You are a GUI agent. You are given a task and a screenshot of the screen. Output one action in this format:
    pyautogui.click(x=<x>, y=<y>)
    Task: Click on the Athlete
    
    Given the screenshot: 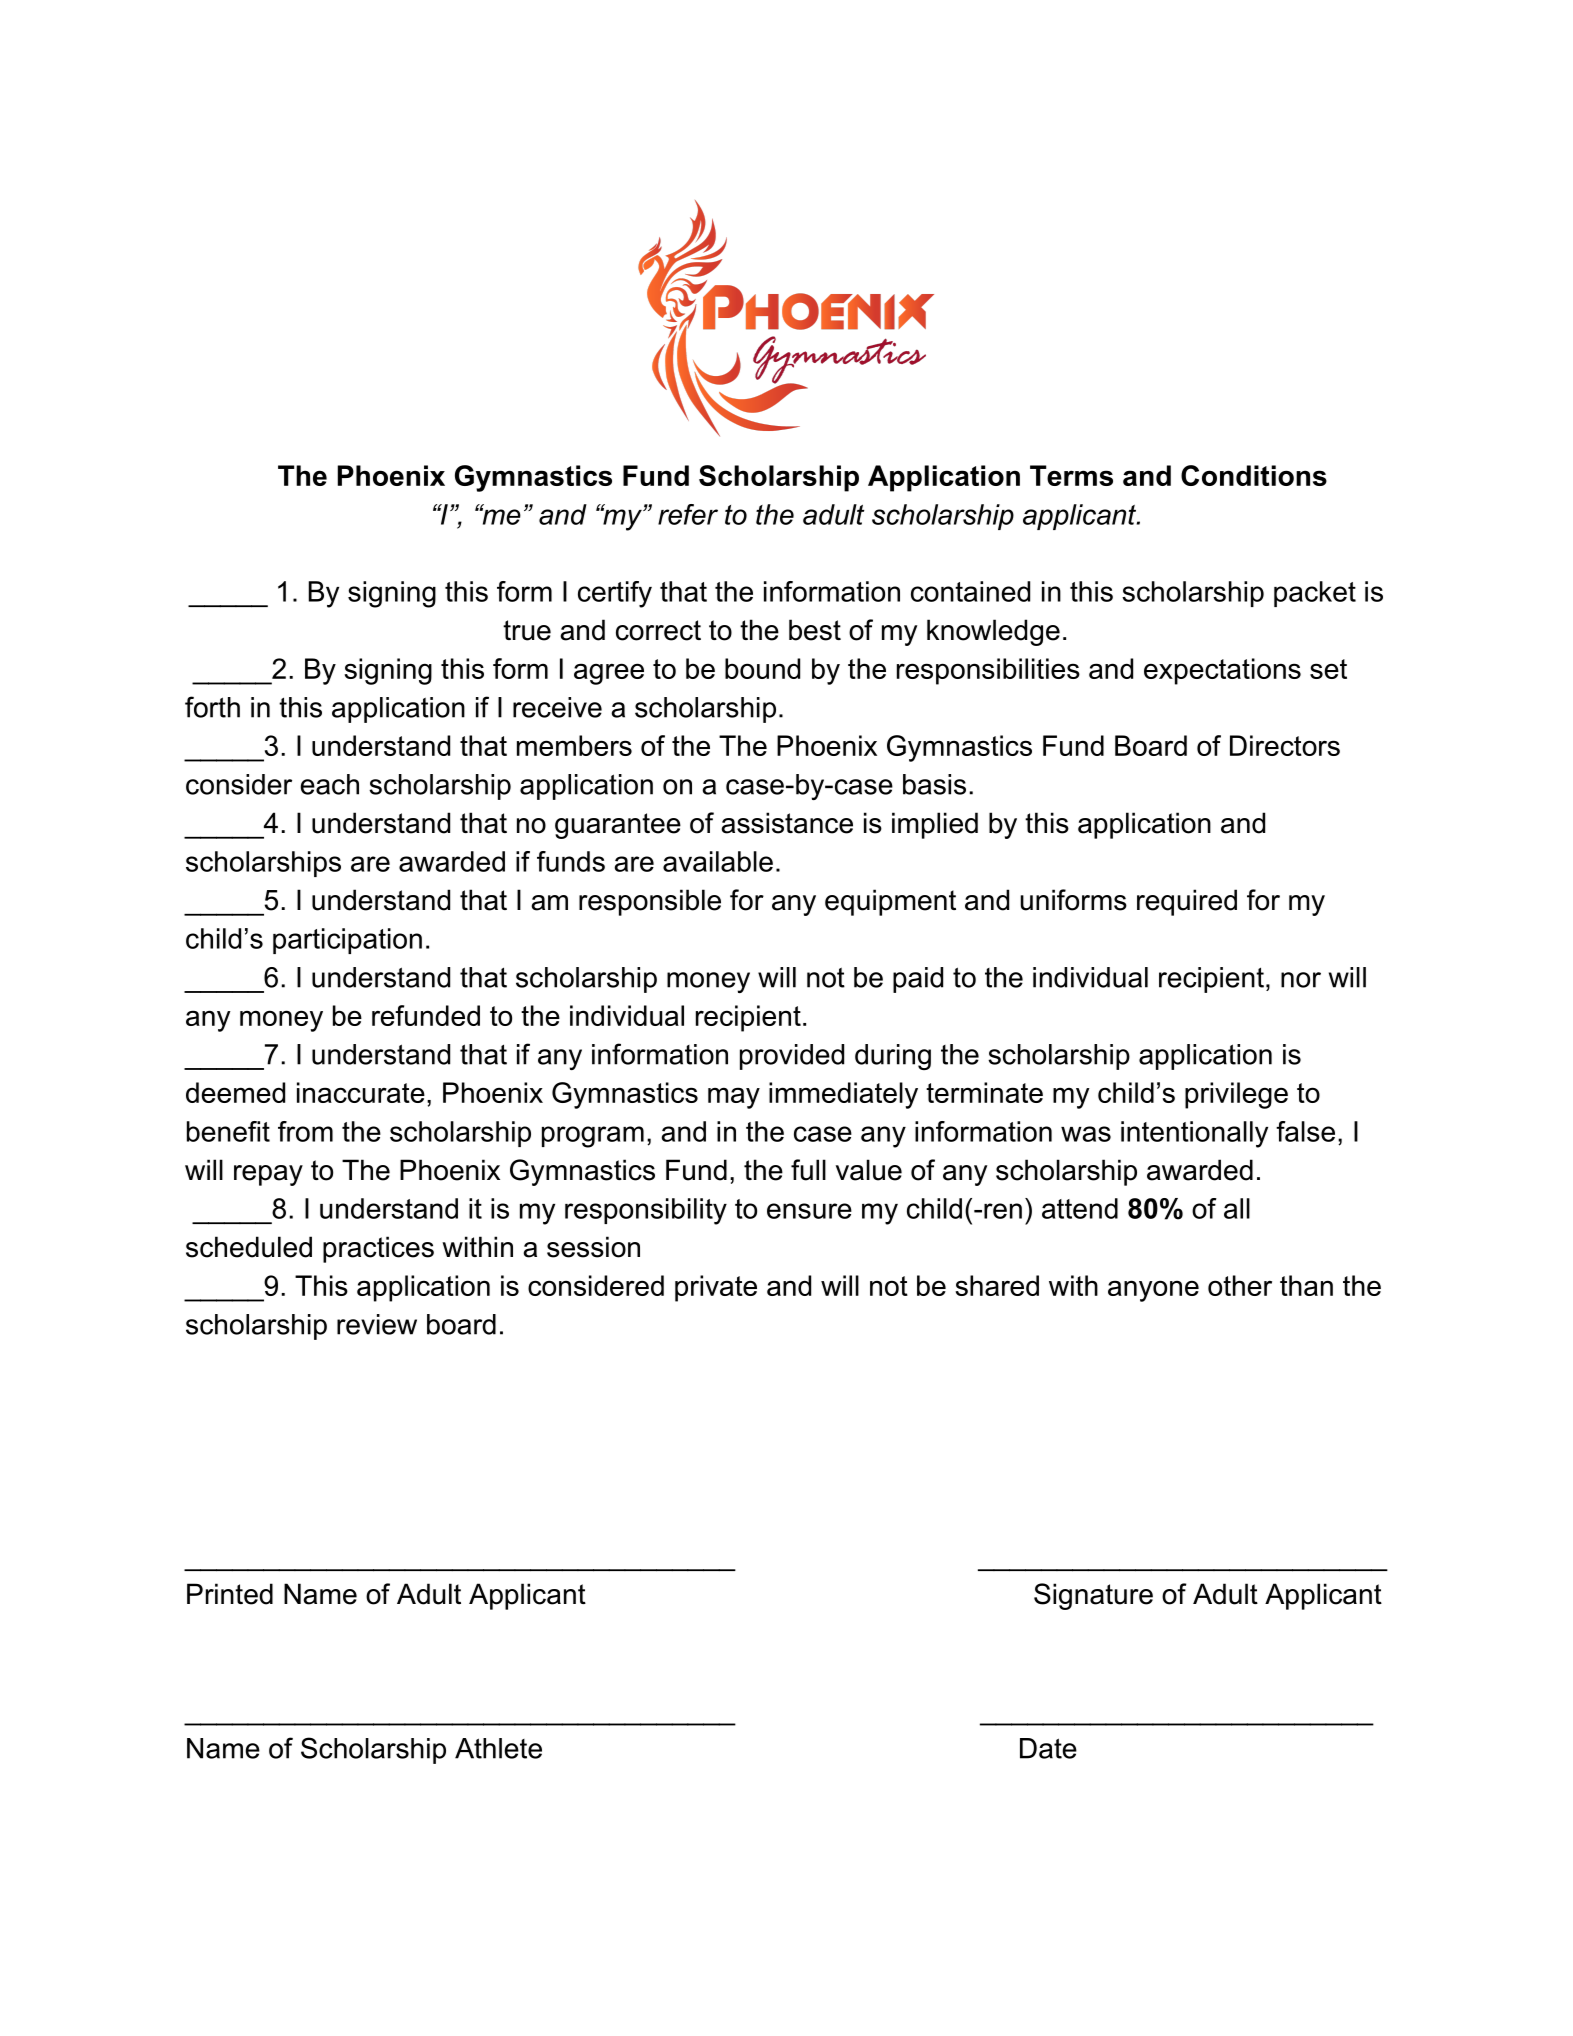 What is the action you would take?
    pyautogui.click(x=498, y=1748)
